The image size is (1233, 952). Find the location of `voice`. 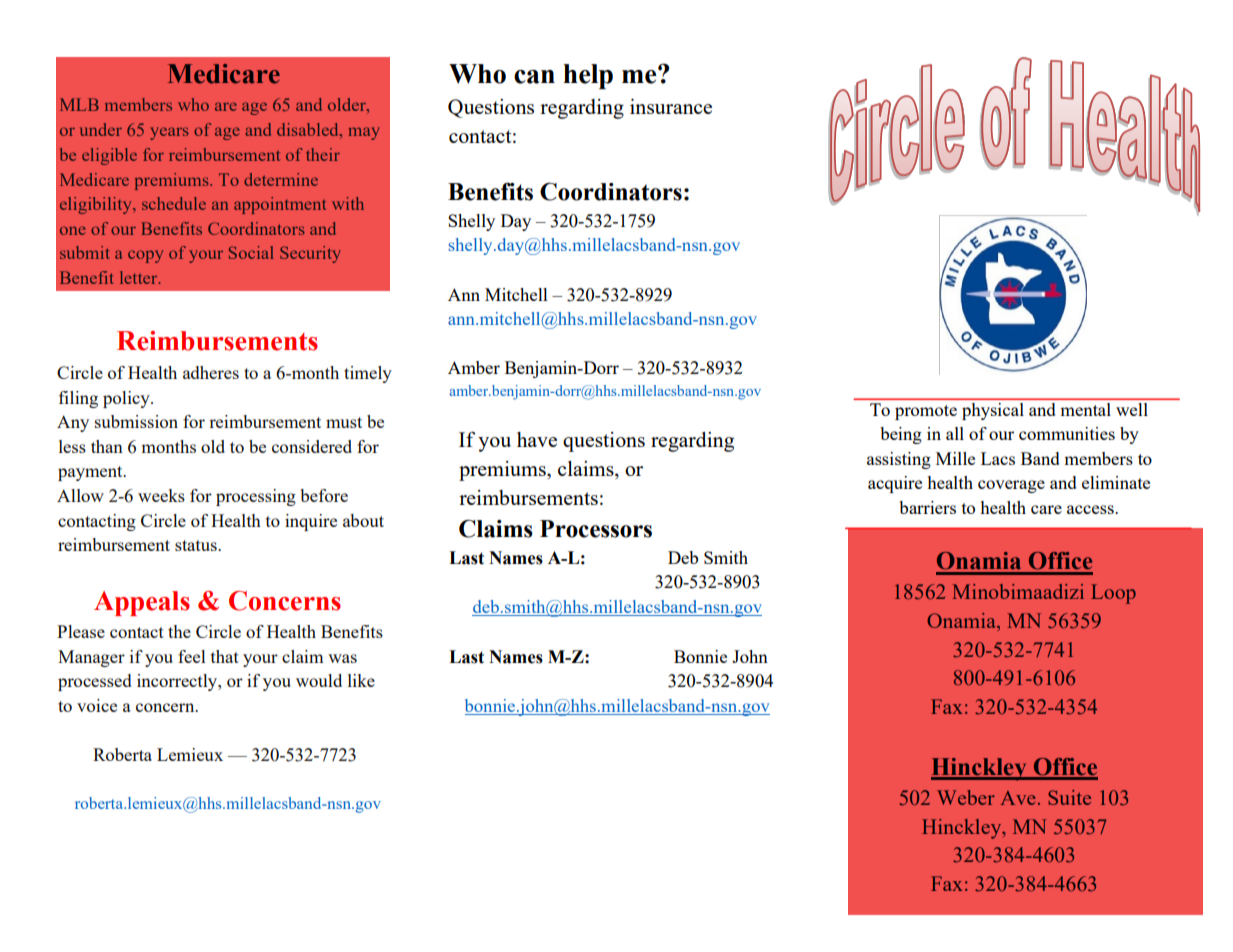

voice is located at coordinates (97, 705).
